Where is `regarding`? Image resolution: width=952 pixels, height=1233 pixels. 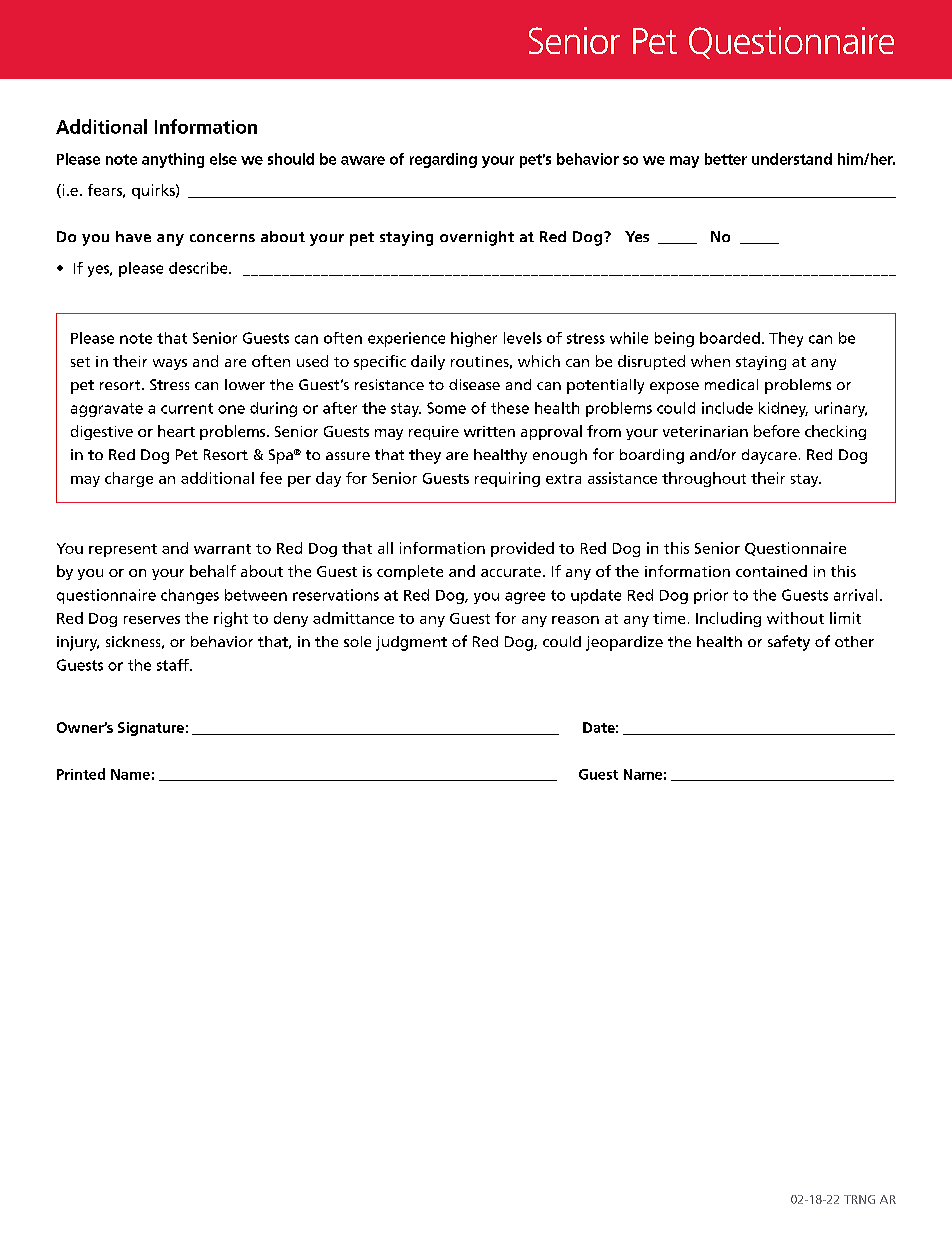 regarding is located at coordinates (443, 160).
